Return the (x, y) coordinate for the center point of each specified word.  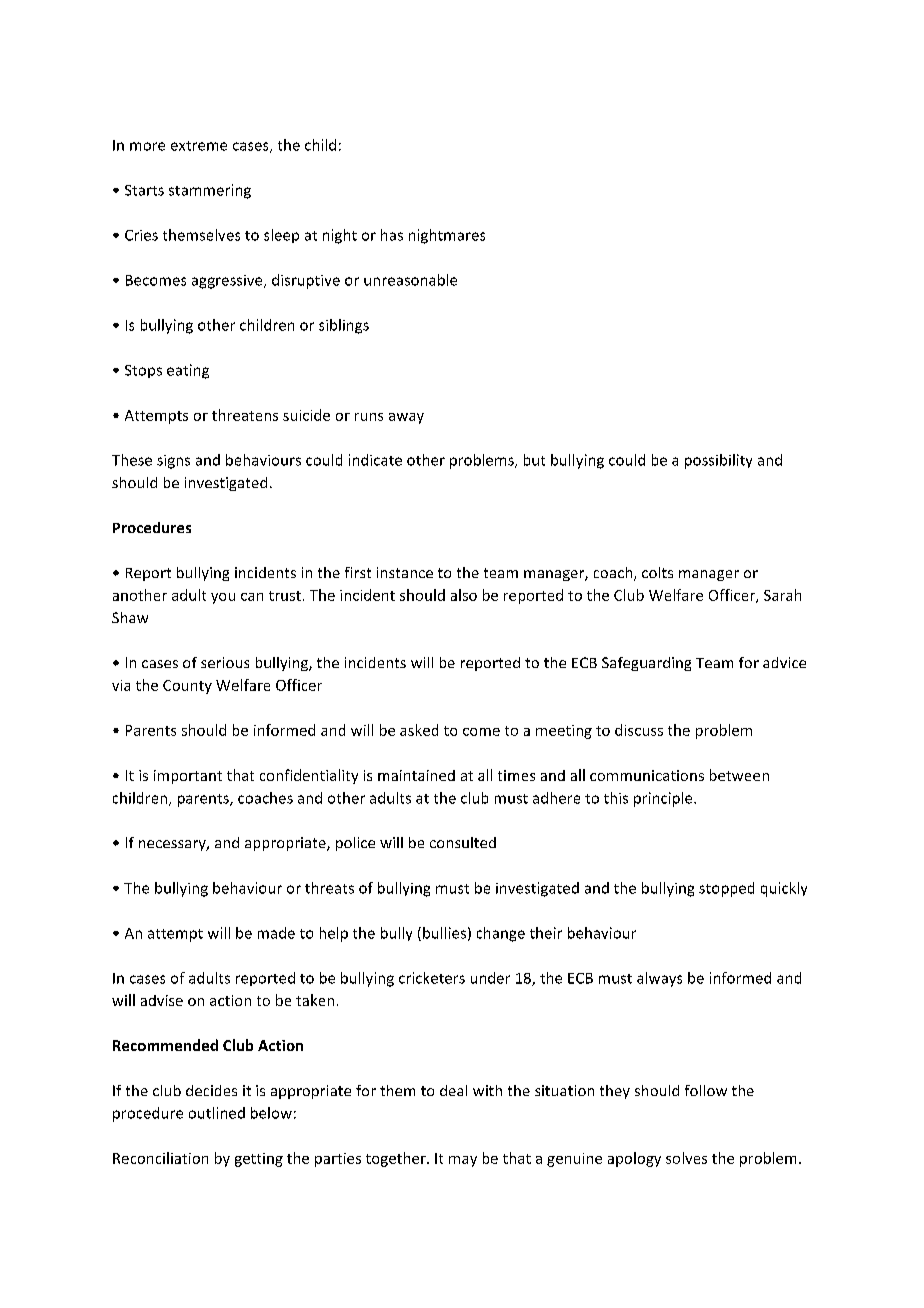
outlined (217, 1113)
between (739, 775)
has (392, 235)
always (659, 979)
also (464, 595)
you (223, 598)
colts (657, 572)
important (188, 777)
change (501, 934)
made (276, 933)
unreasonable (410, 280)
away (406, 418)
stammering (210, 191)
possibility (718, 461)
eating (188, 371)
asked (419, 730)
